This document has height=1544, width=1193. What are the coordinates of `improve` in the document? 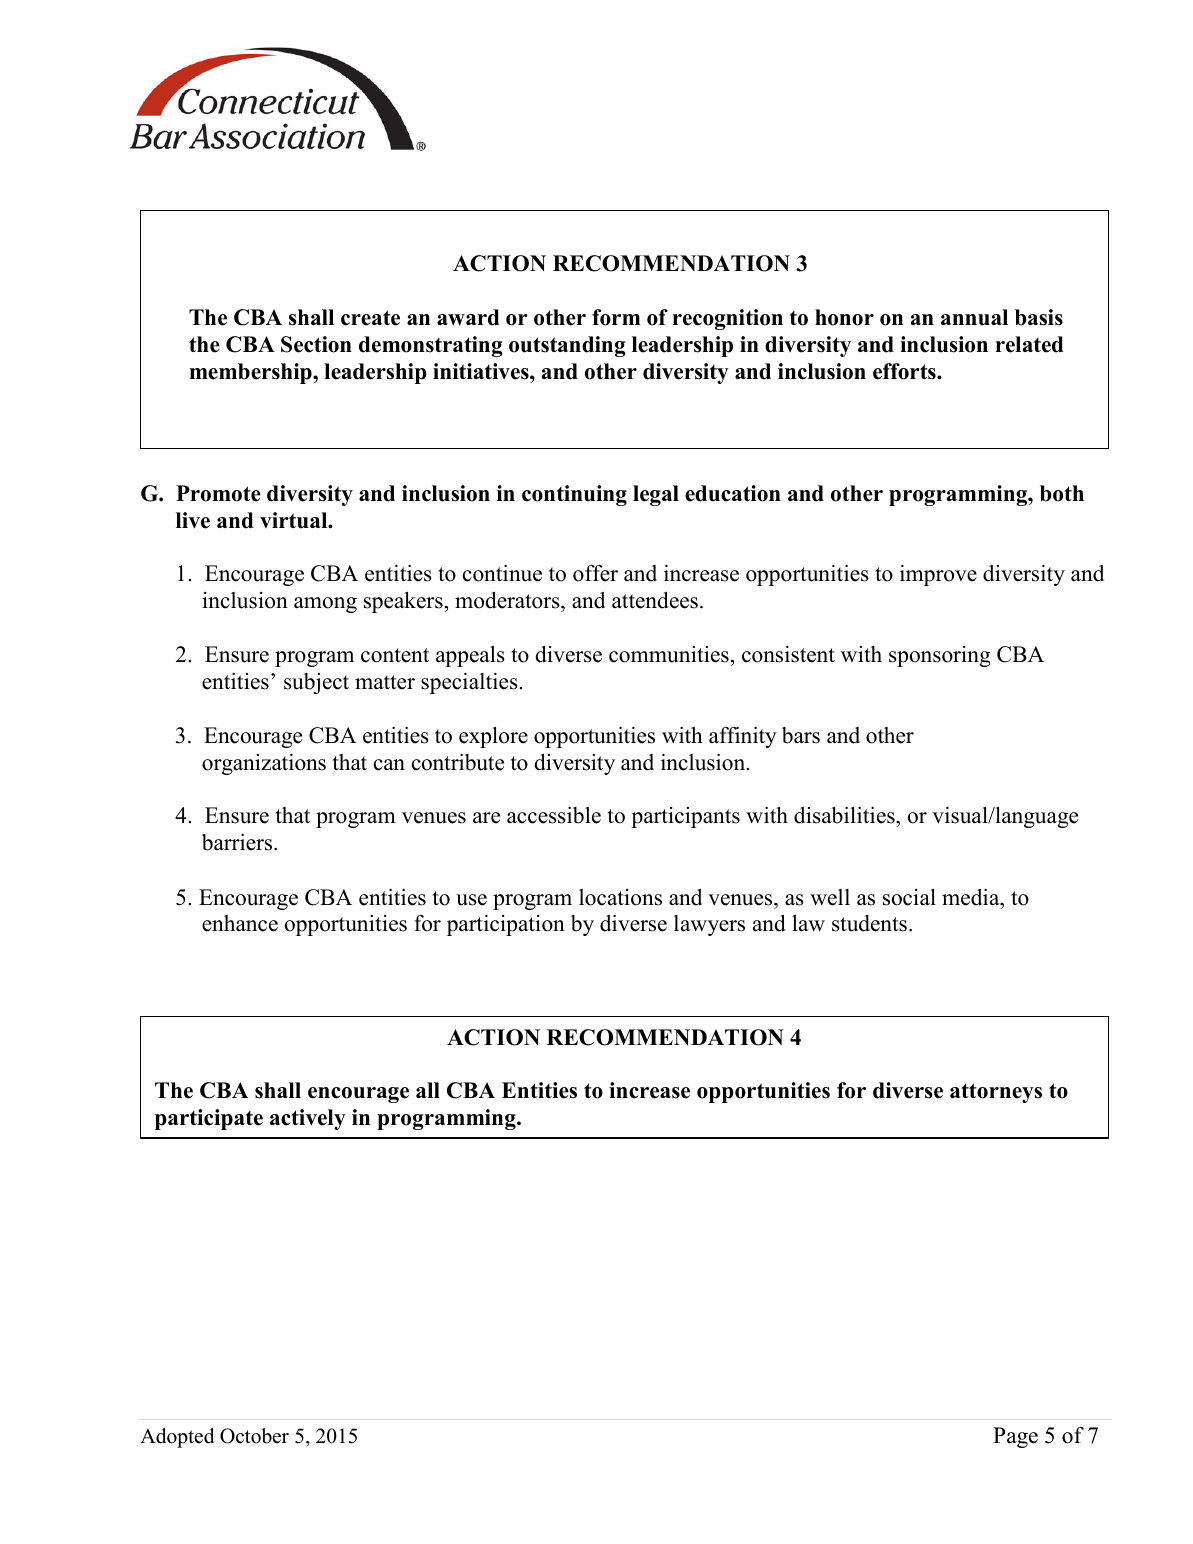 It's located at (938, 575).
